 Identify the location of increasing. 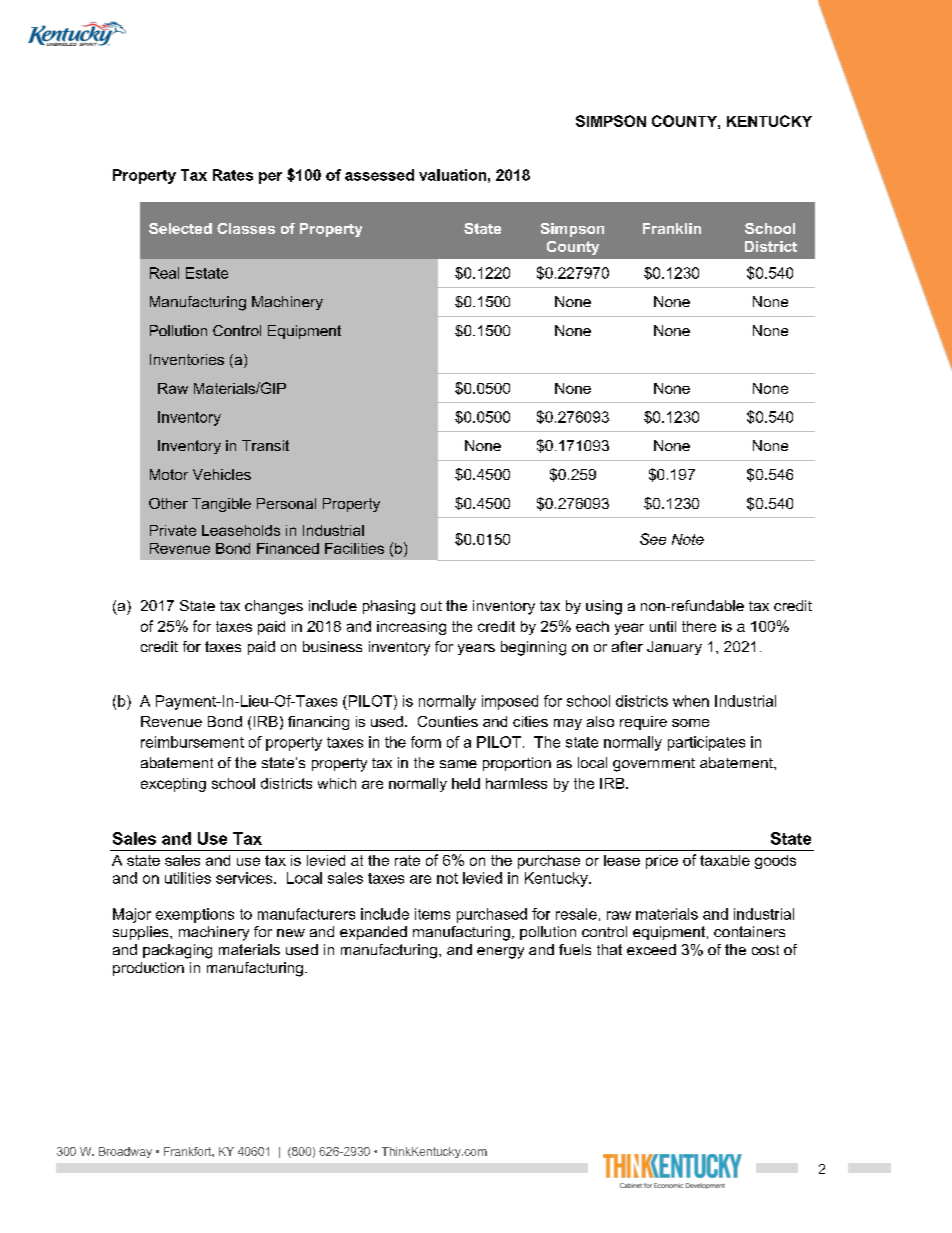
(411, 628).
